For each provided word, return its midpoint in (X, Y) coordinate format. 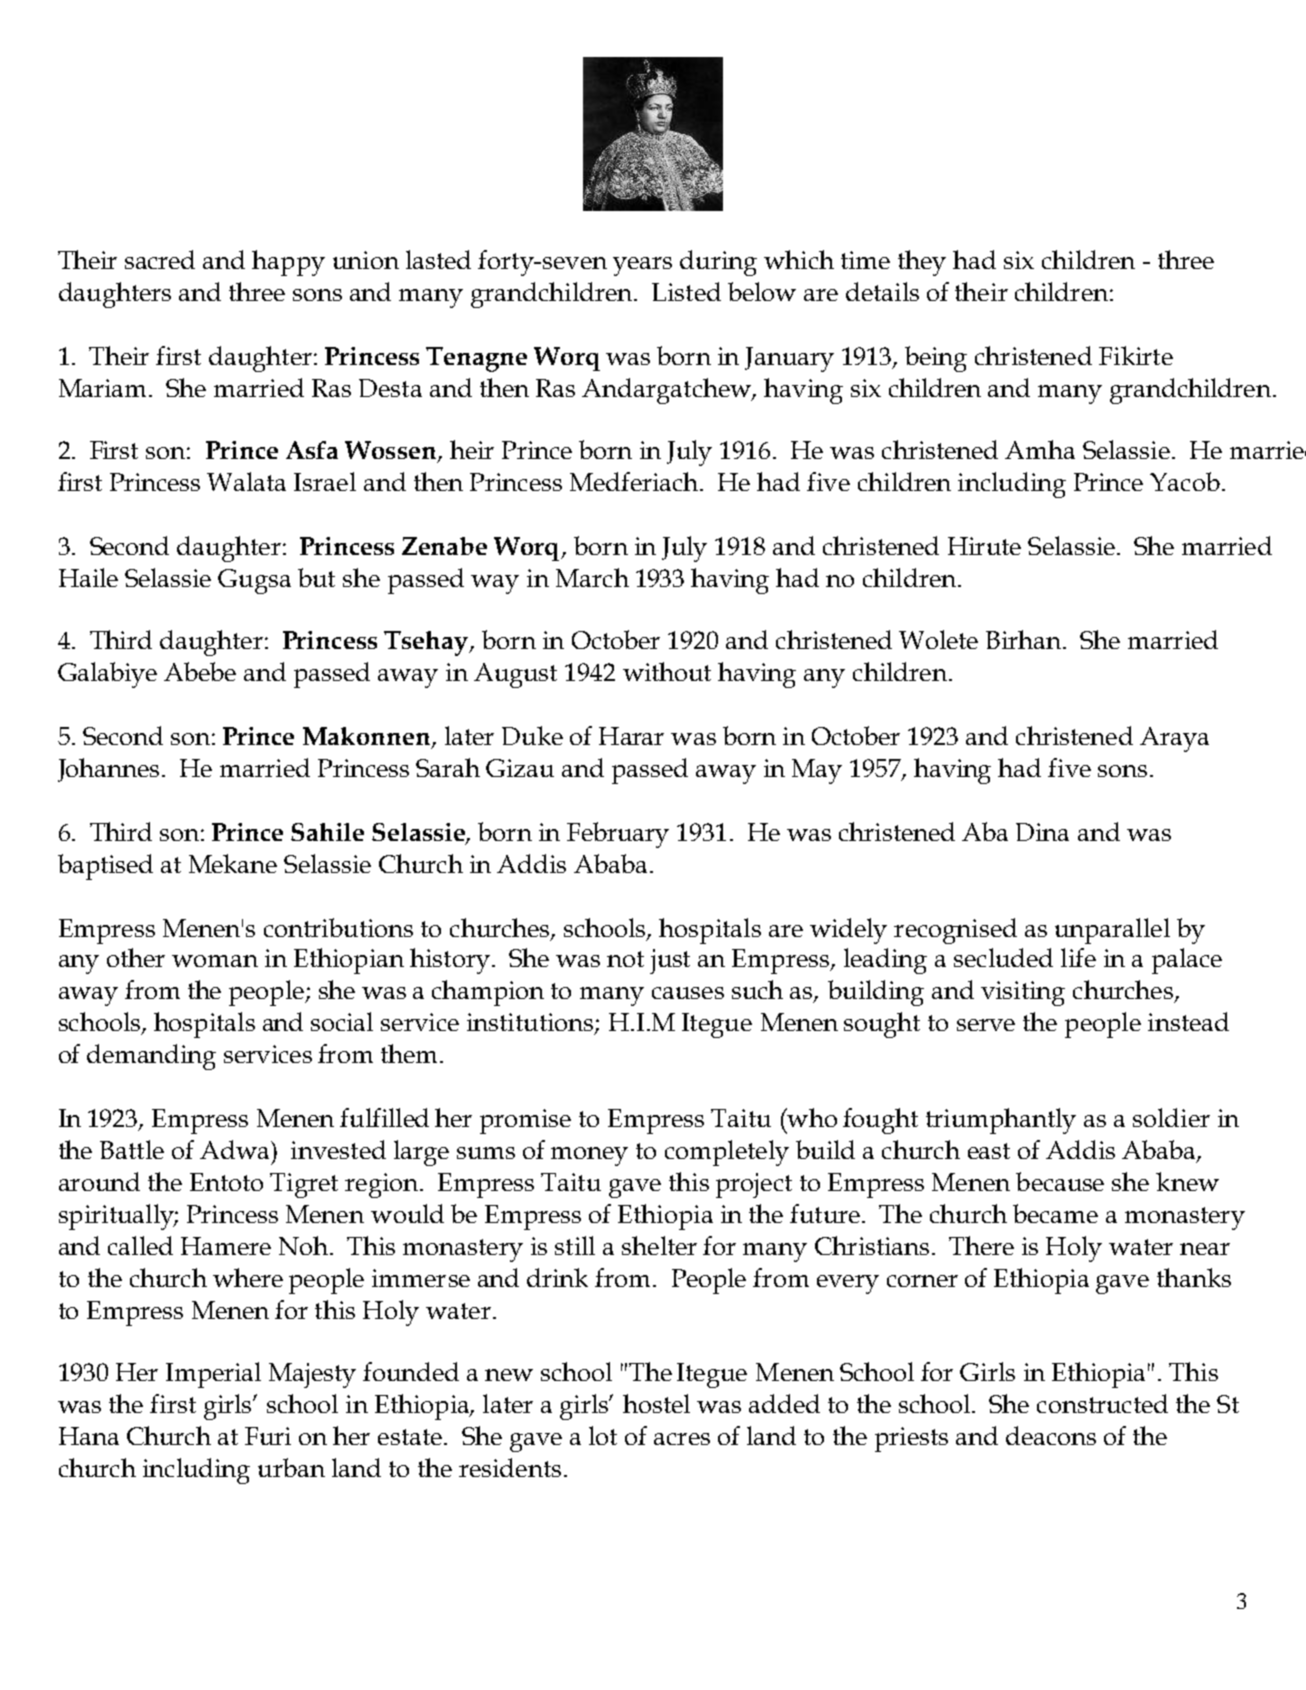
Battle (132, 1149)
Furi (268, 1436)
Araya (1174, 739)
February (618, 835)
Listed (686, 291)
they (922, 263)
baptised (105, 867)
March (592, 577)
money (589, 1156)
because (1060, 1181)
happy (288, 263)
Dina (1042, 832)
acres (682, 1439)
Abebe (200, 671)
